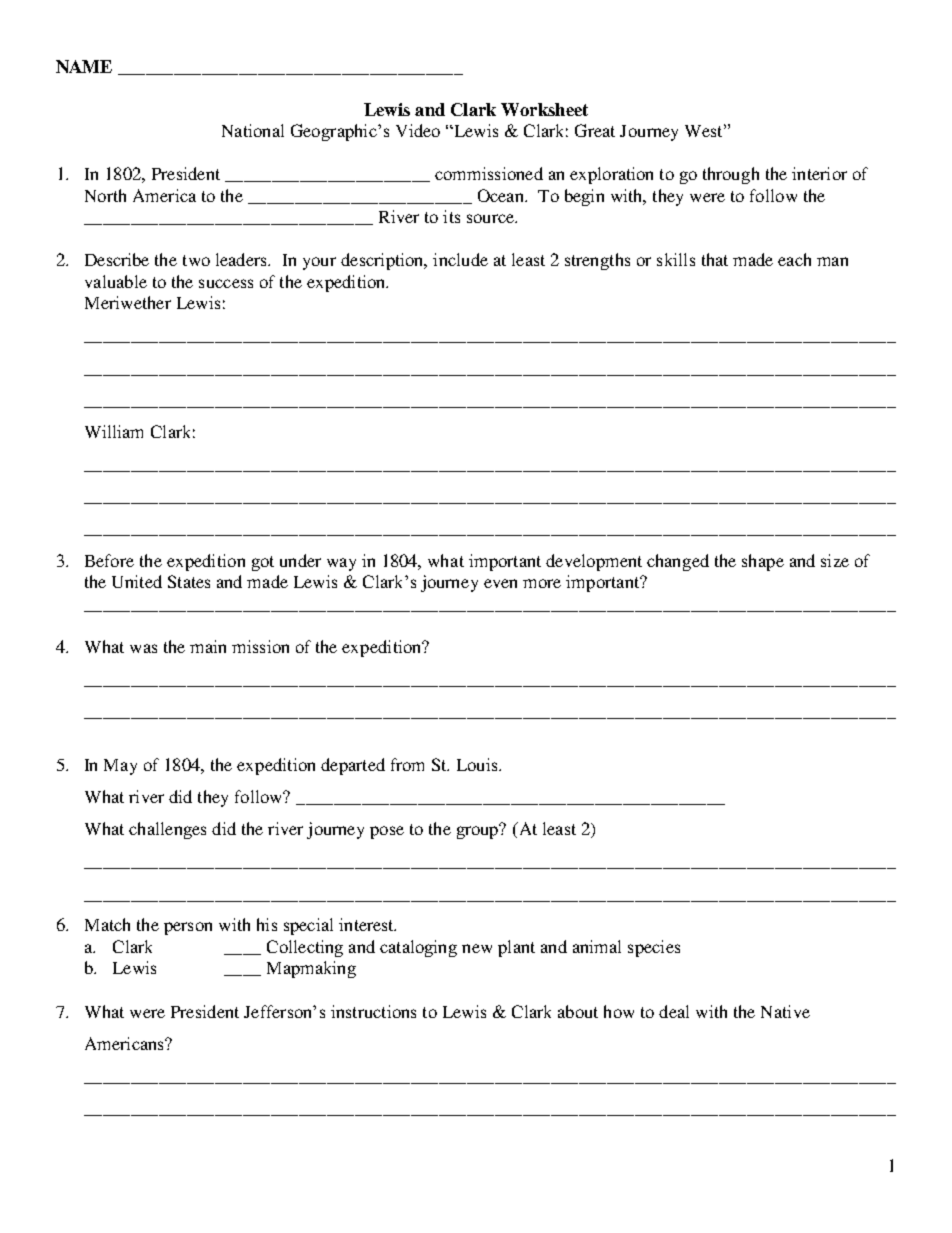 This page has width=952, height=1233. I want to click on person, so click(188, 928).
